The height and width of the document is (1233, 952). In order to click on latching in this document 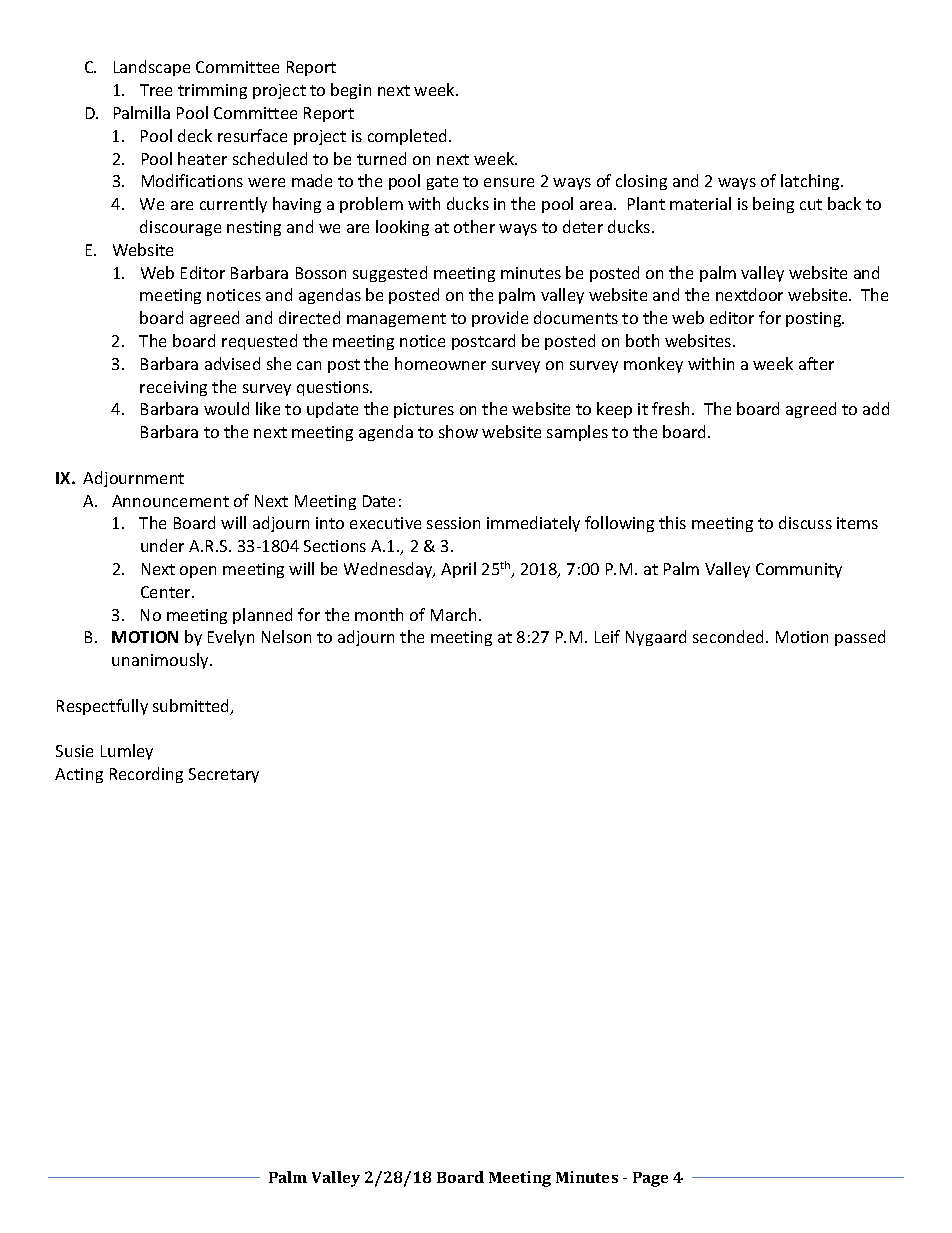, I will do `click(812, 182)`.
